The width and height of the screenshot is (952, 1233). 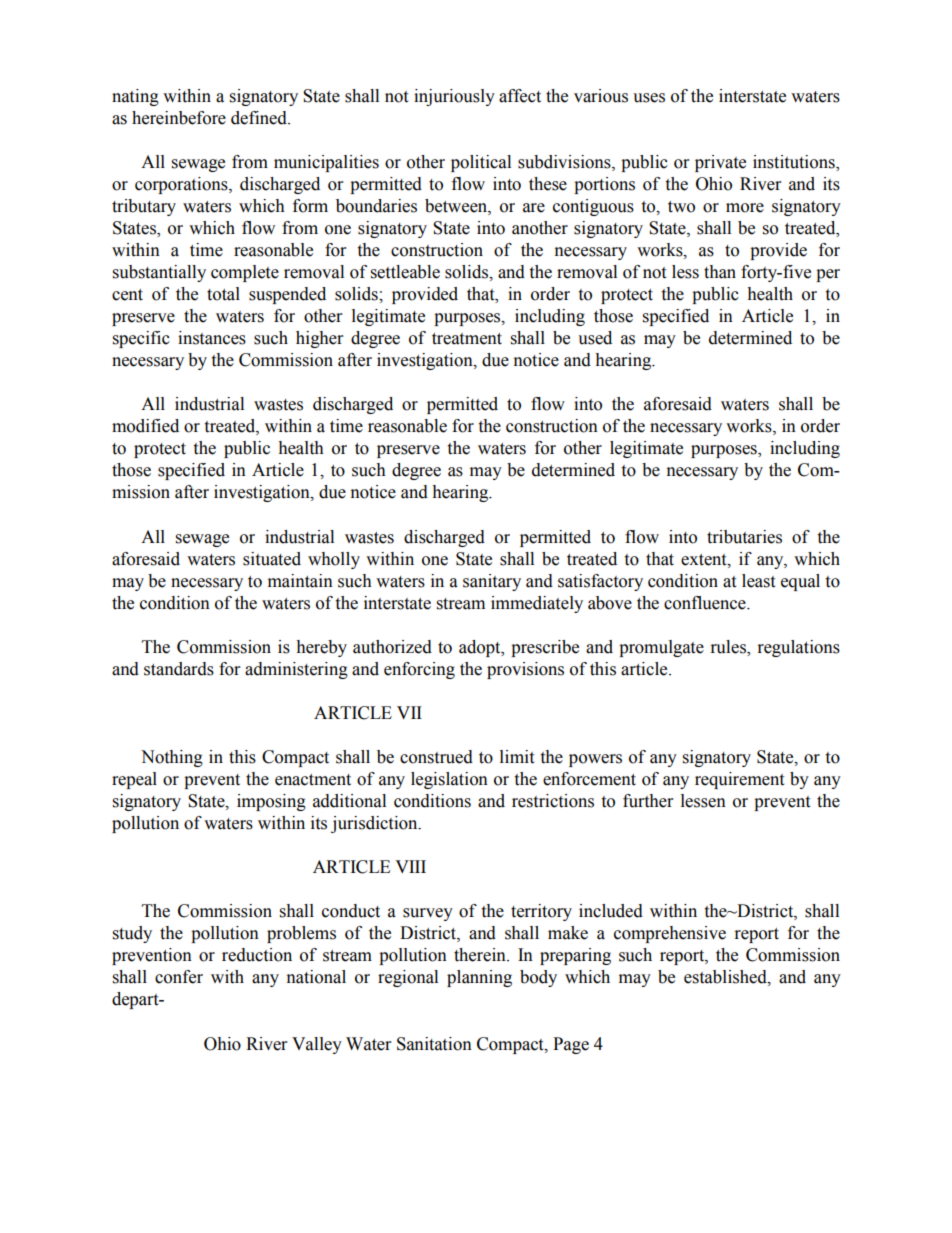 I want to click on modified, so click(x=145, y=426).
